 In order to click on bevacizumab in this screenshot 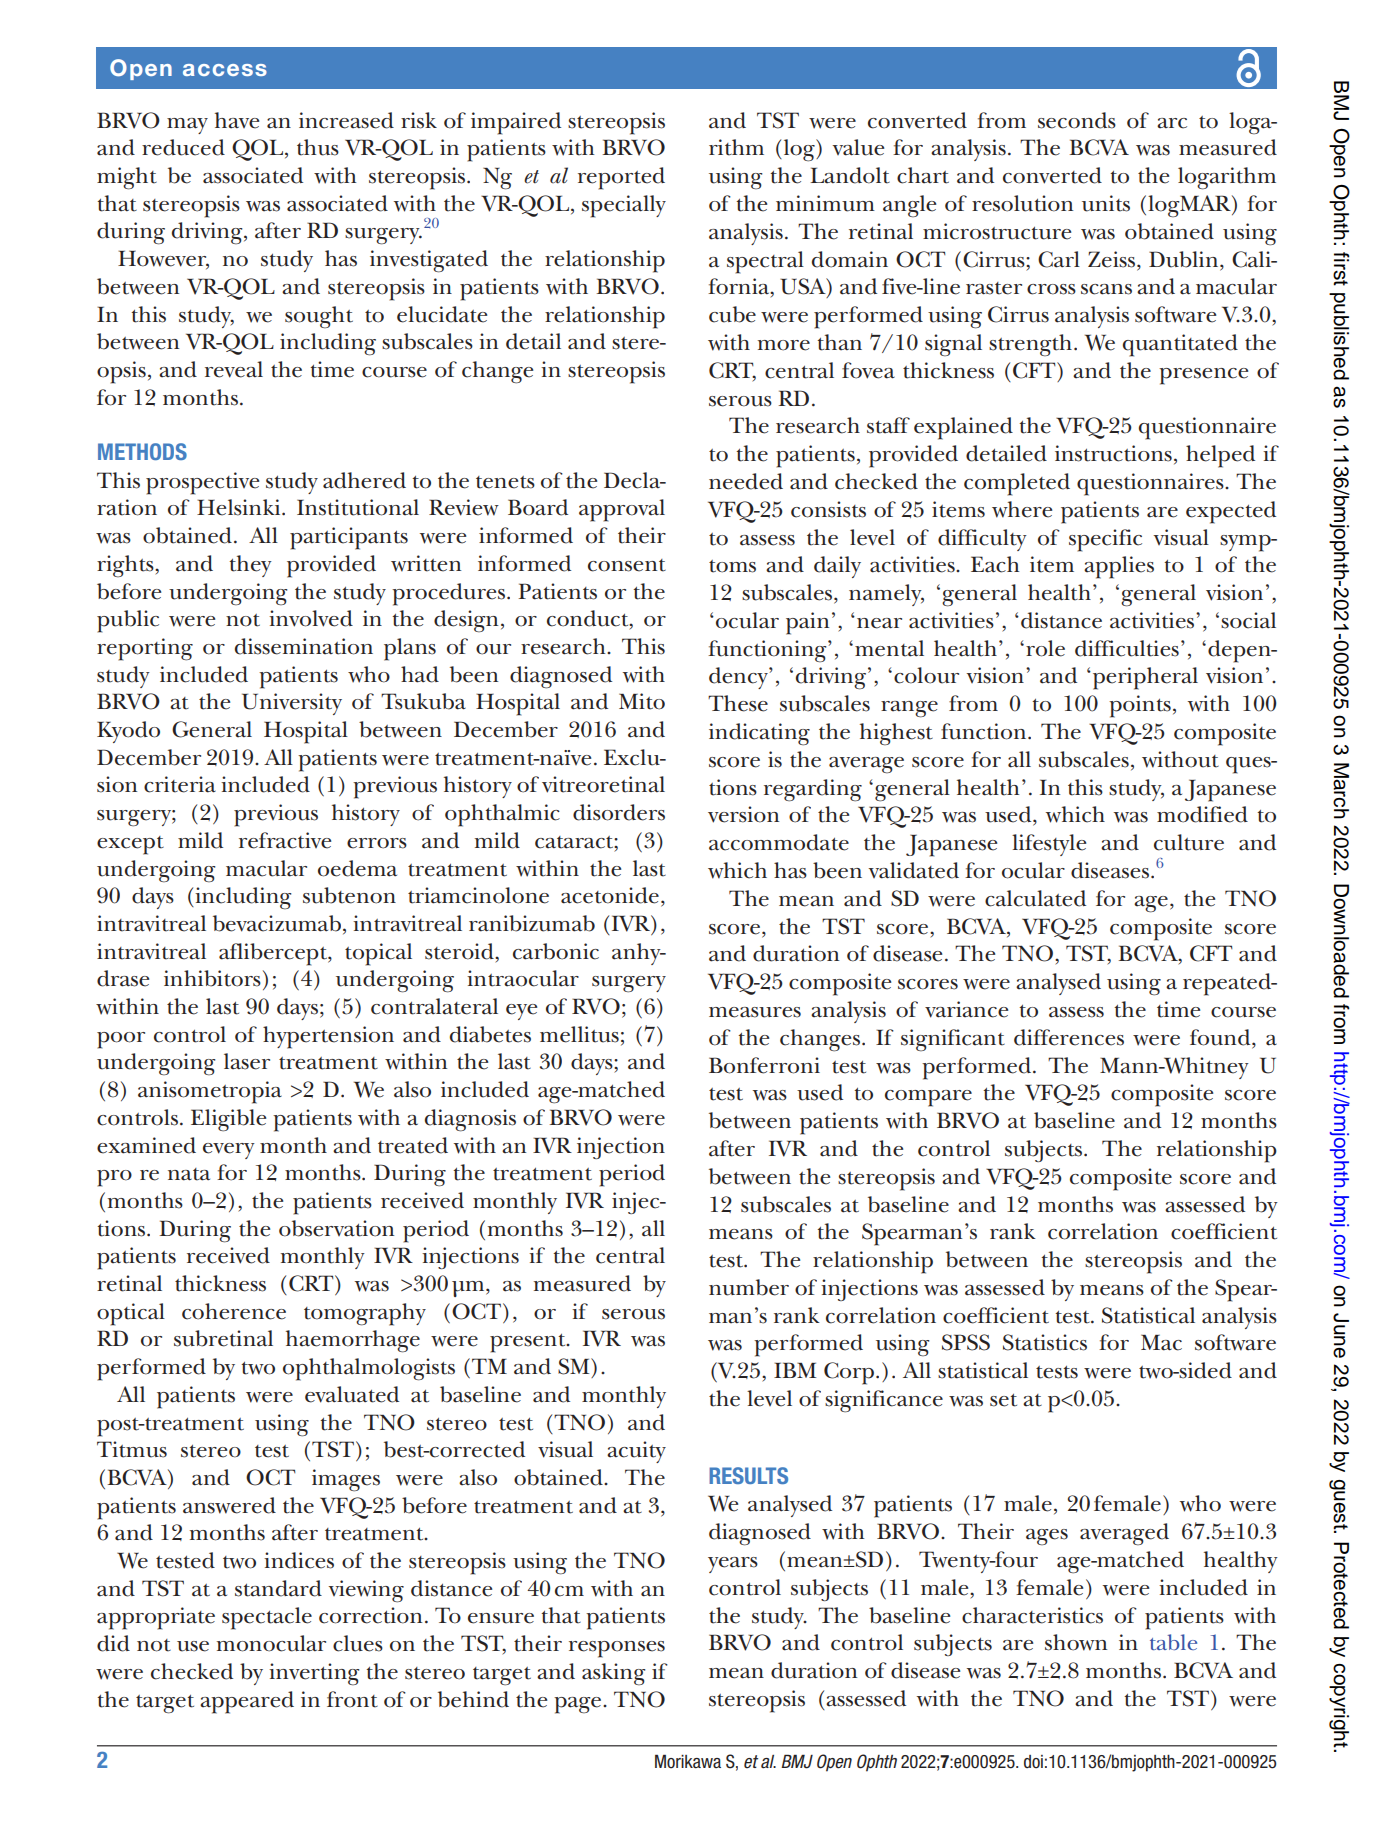, I will do `click(277, 923)`.
